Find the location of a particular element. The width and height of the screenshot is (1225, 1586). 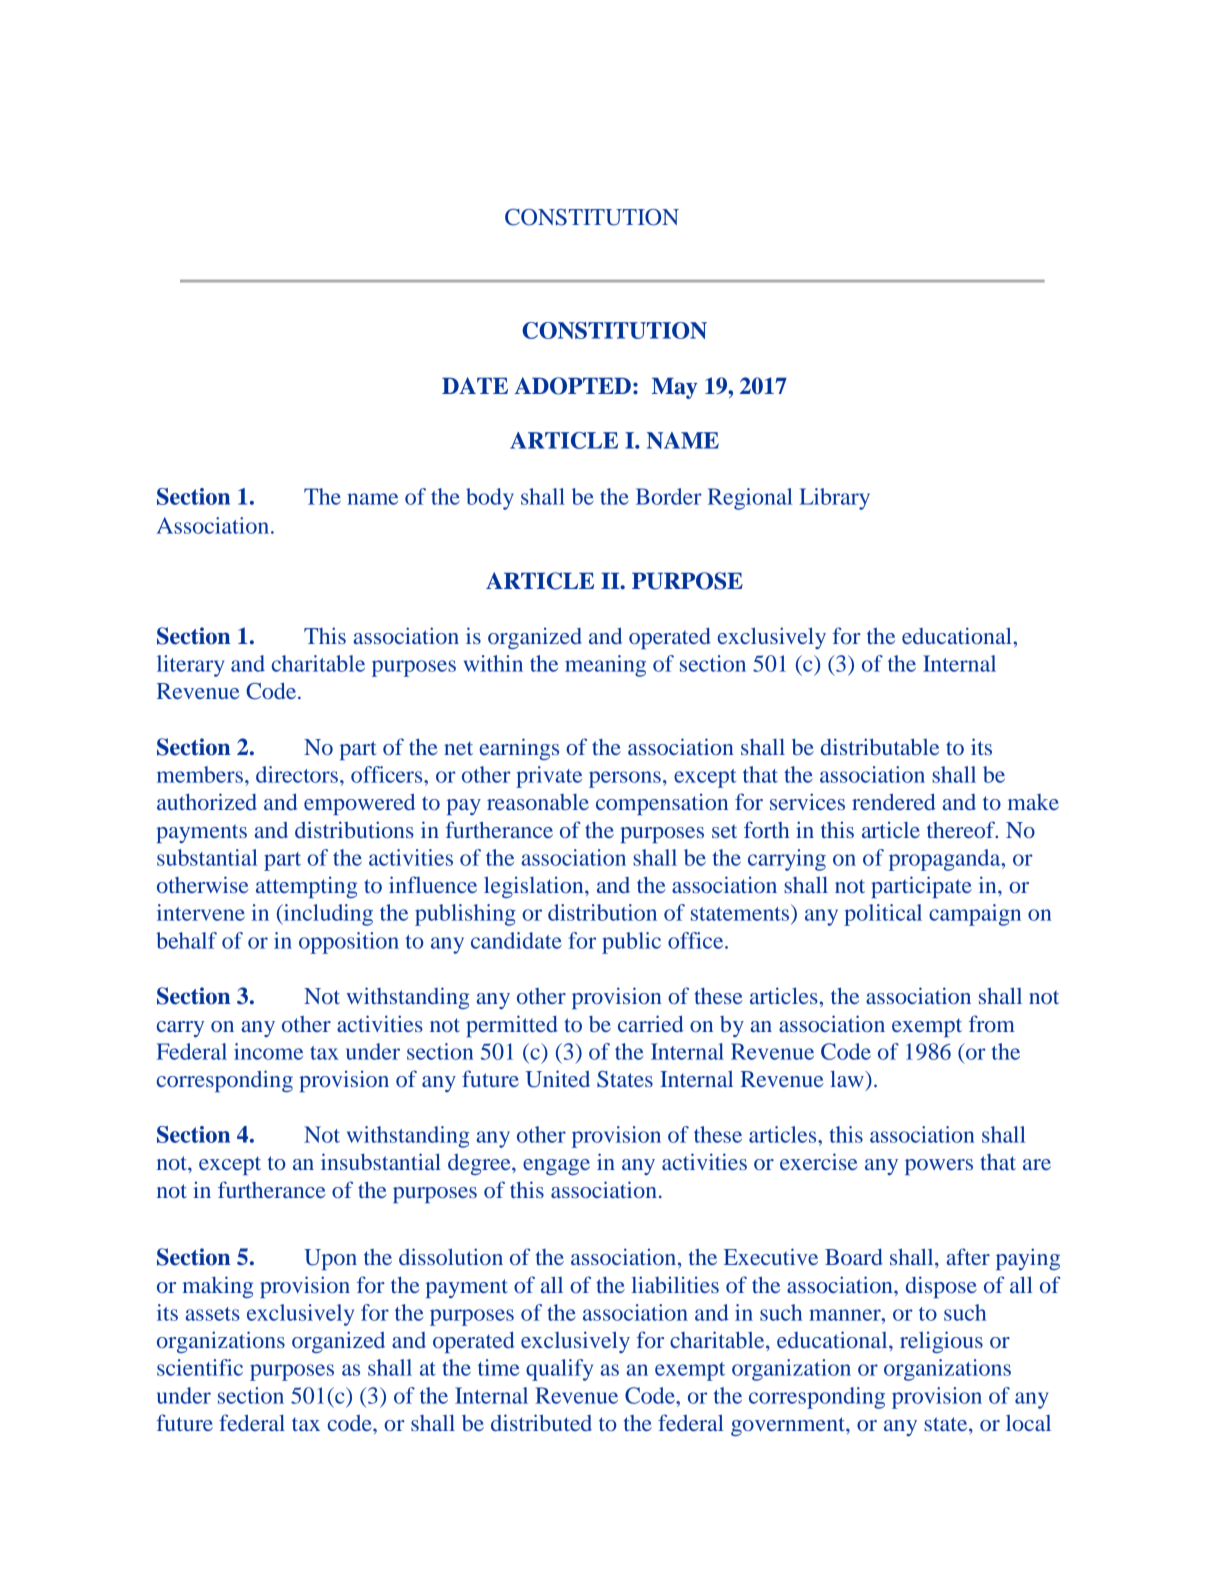

attempting is located at coordinates (306, 887).
